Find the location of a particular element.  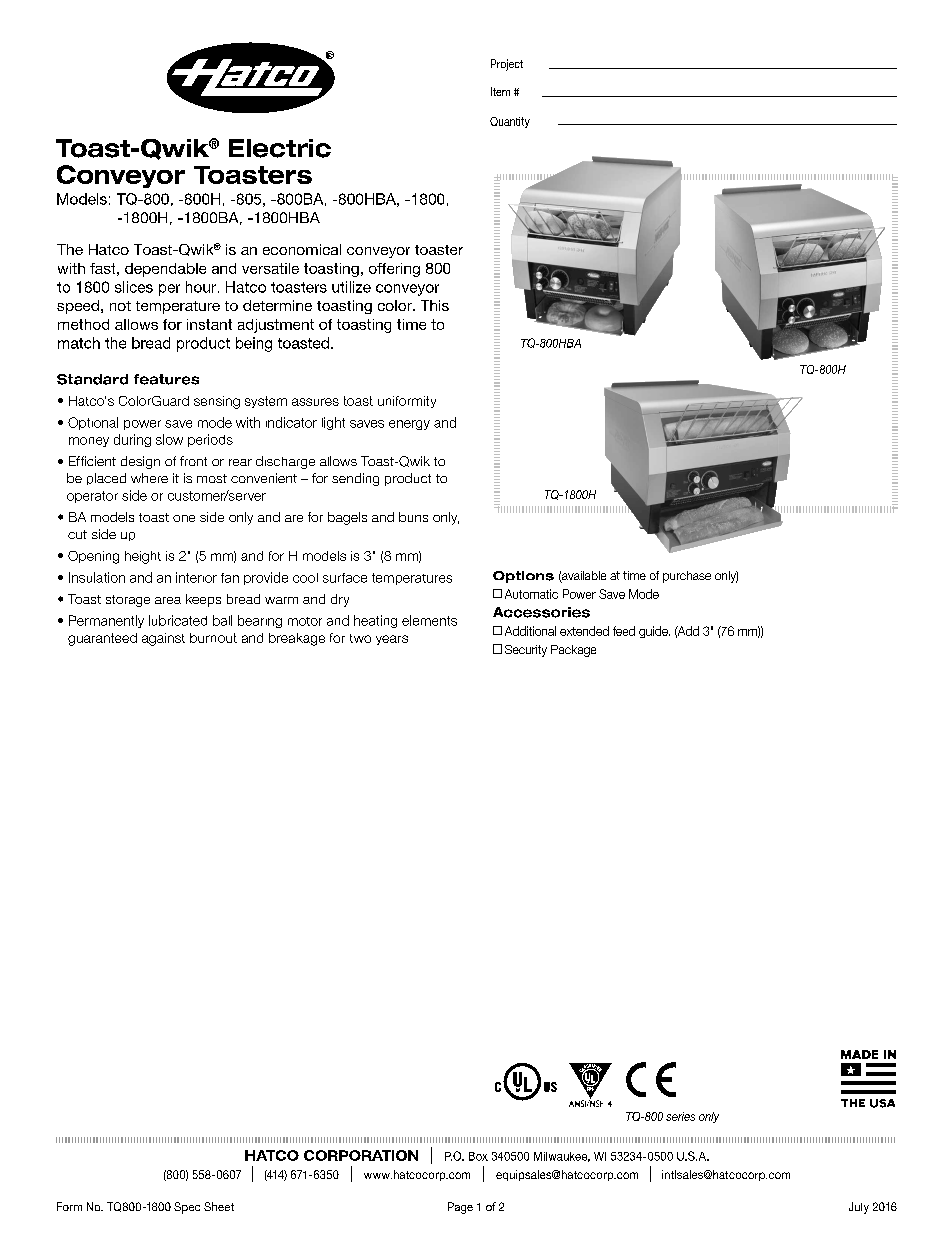

energy is located at coordinates (409, 425).
